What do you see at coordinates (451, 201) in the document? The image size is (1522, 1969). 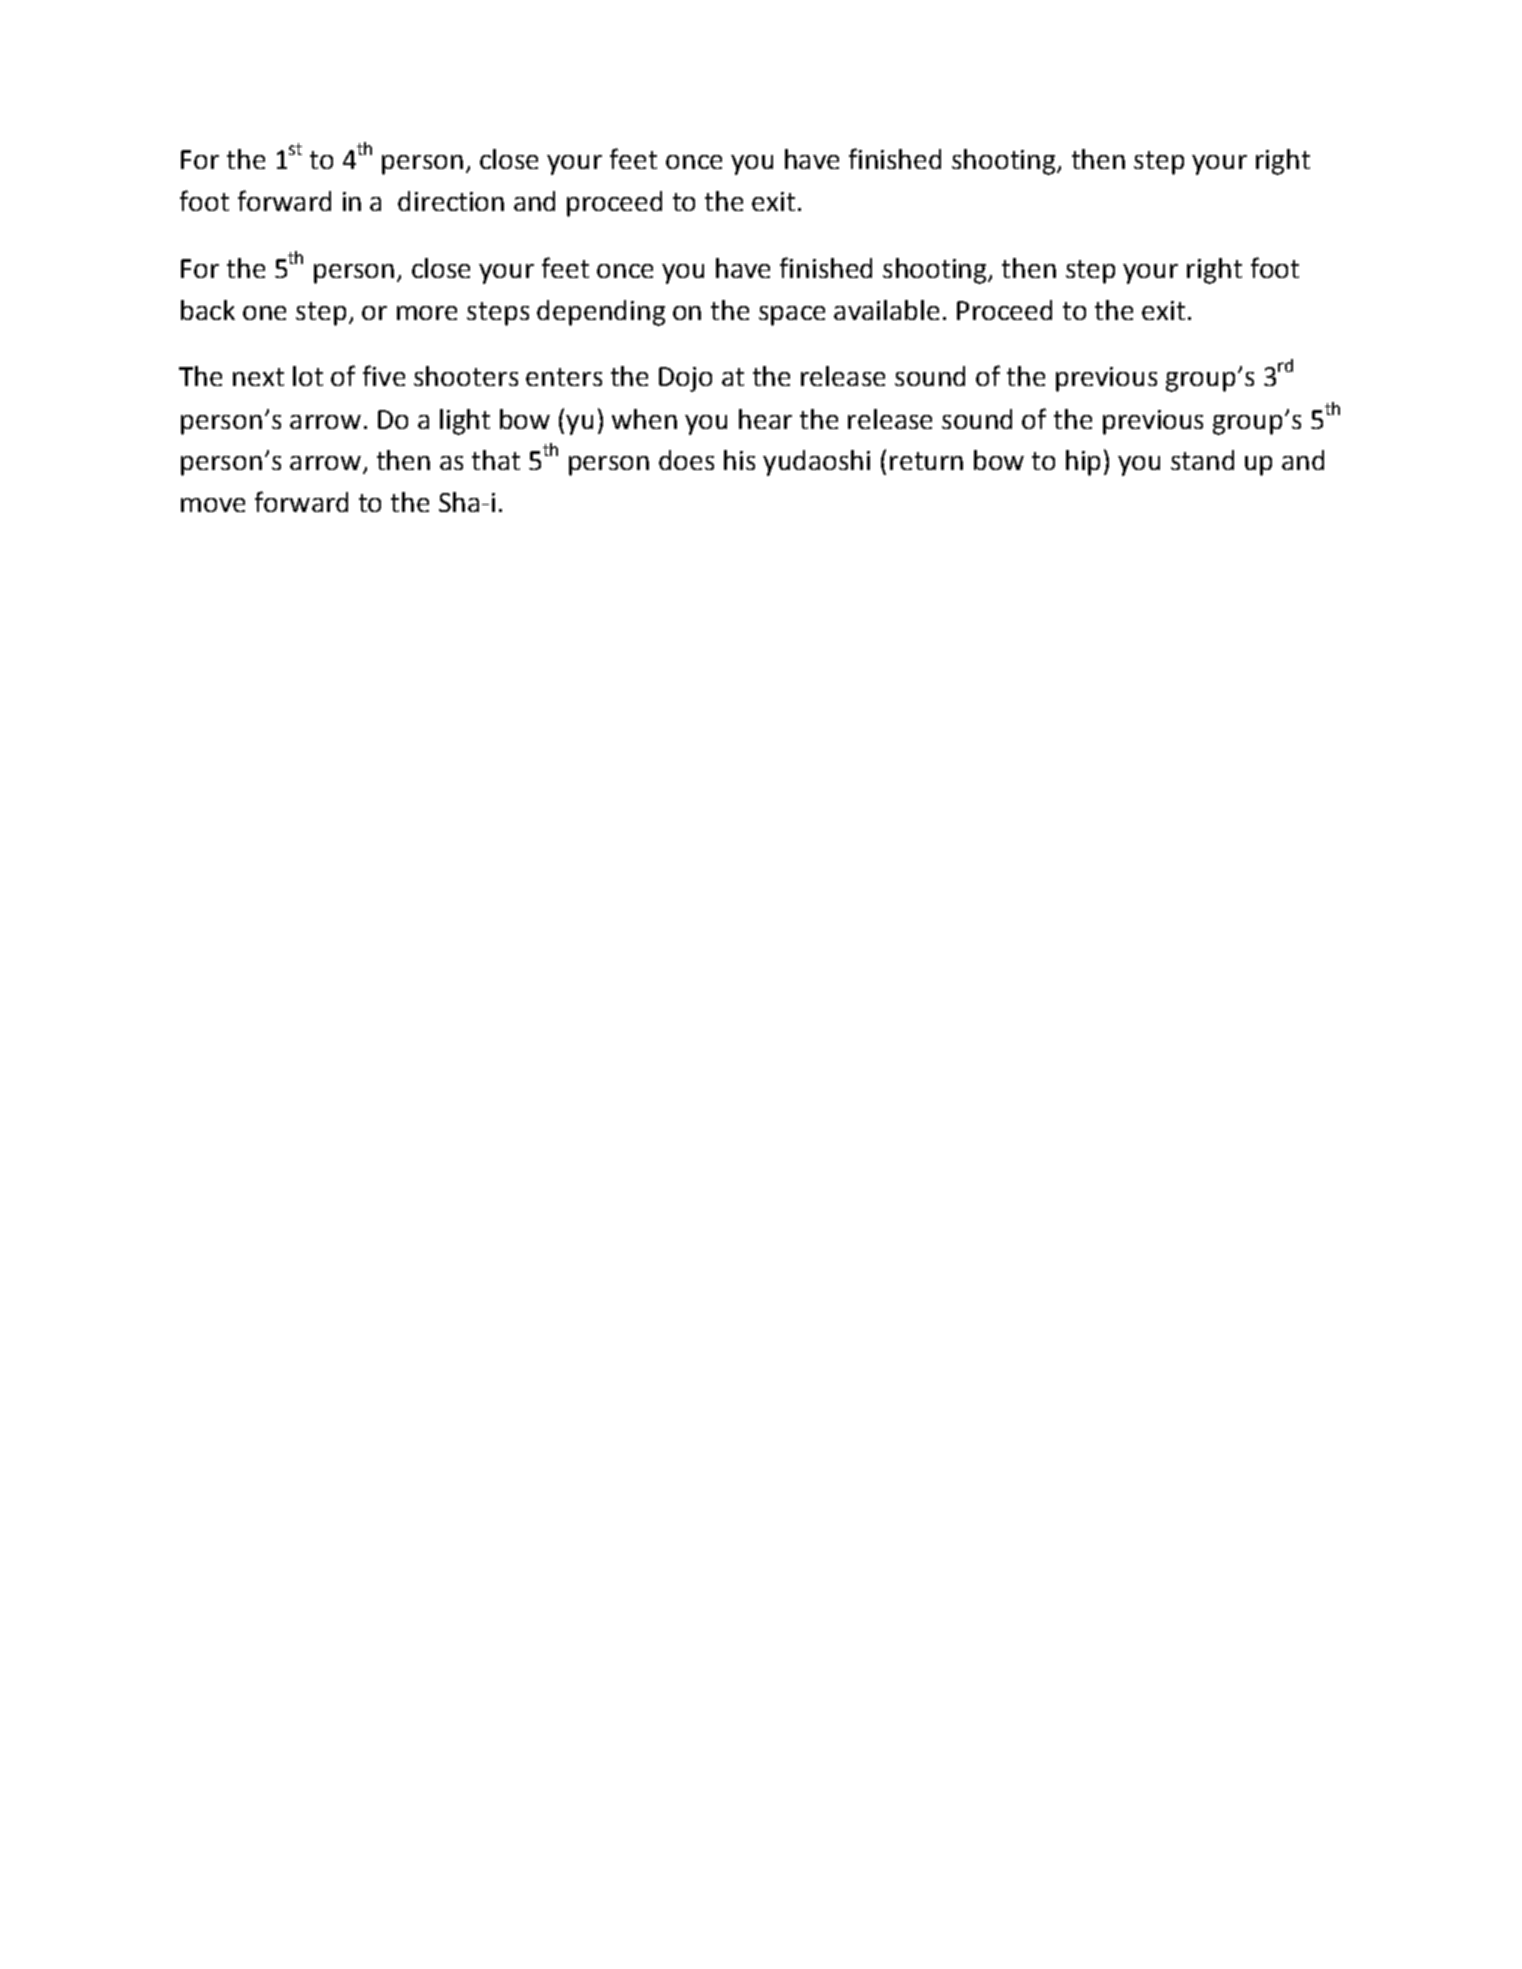 I see `direction` at bounding box center [451, 201].
